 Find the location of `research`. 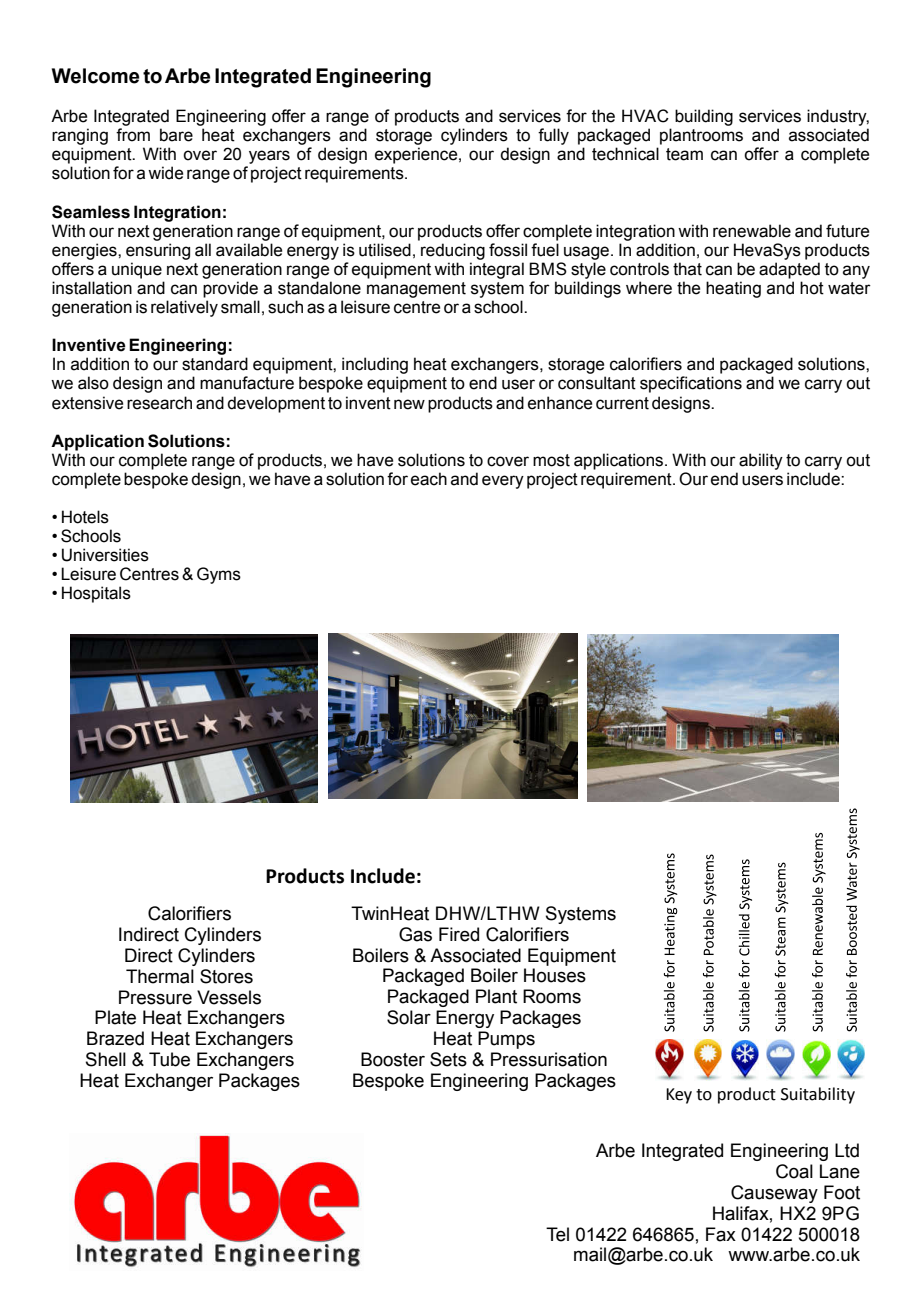

research is located at coordinates (159, 403).
